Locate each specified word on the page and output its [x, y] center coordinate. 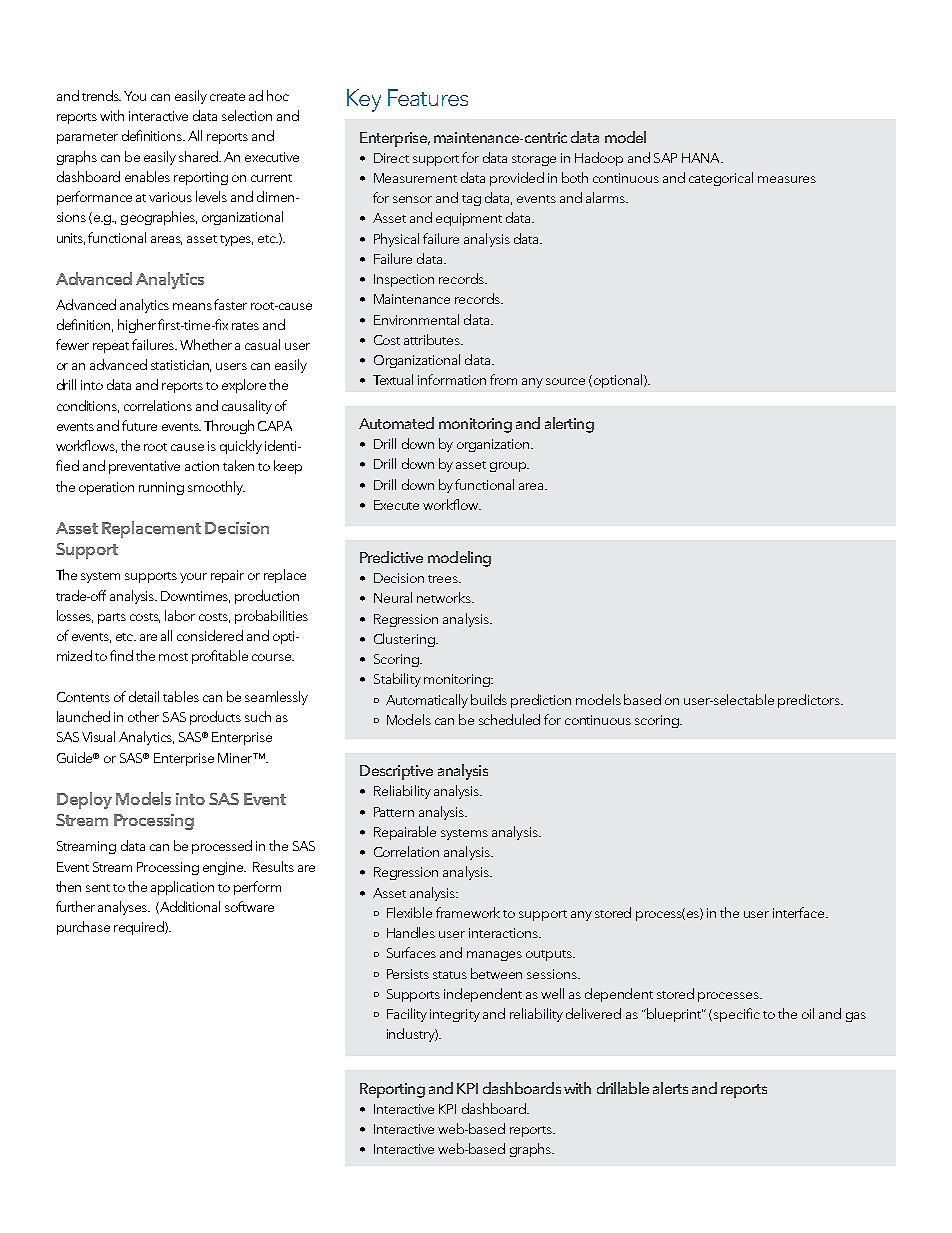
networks [445, 597]
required [140, 928]
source [565, 381]
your [193, 578]
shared [200, 156]
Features [428, 97]
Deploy [84, 800]
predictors [810, 701]
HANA [702, 158]
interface [800, 912]
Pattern [394, 812]
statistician [181, 366]
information [452, 379]
